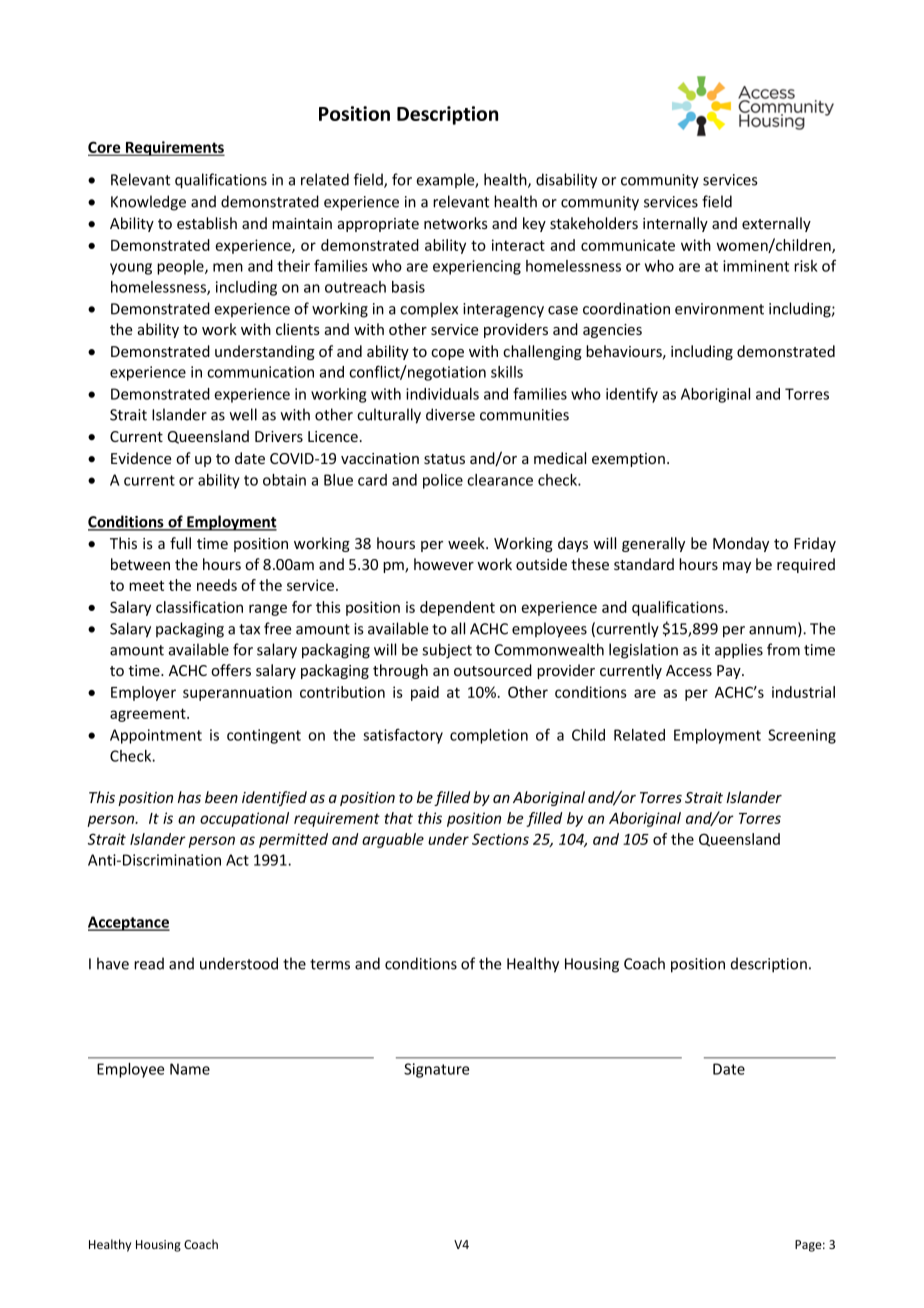  What do you see at coordinates (243, 414) in the screenshot?
I see `well` at bounding box center [243, 414].
